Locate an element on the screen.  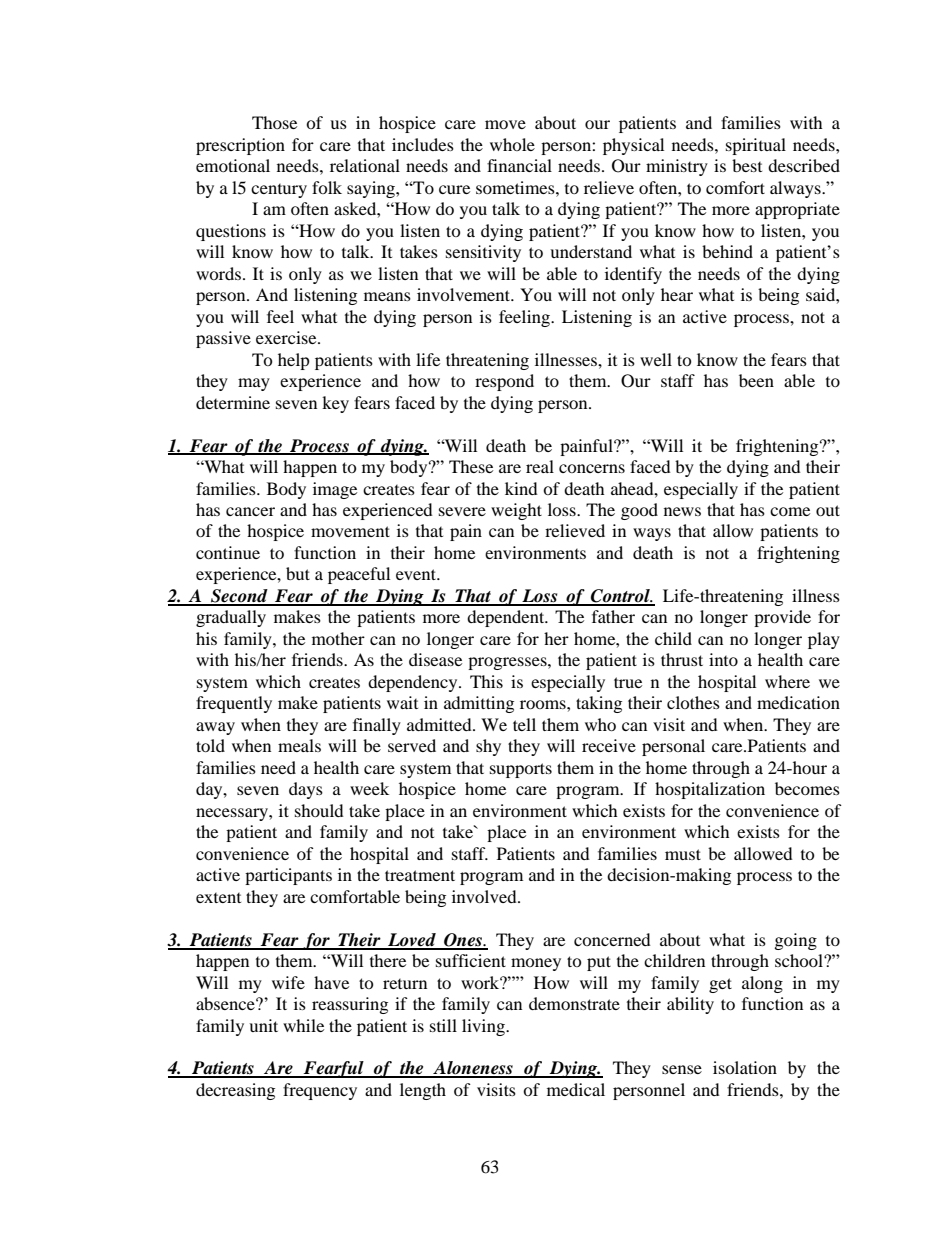
help is located at coordinates (294, 361).
